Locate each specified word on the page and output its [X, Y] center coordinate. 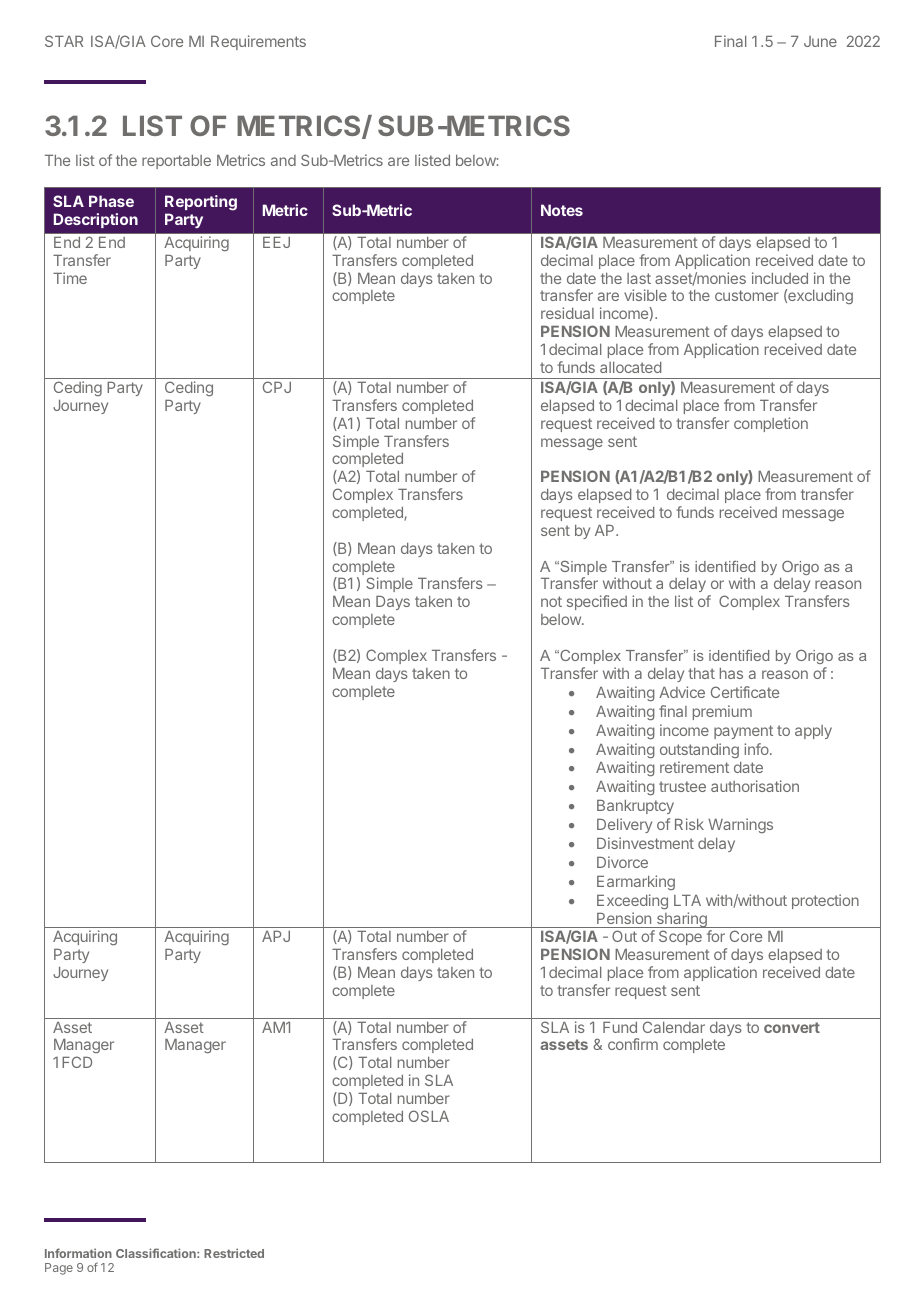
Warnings [740, 825]
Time [70, 278]
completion [771, 424]
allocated [630, 367]
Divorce [622, 862]
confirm [633, 1044]
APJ [276, 936]
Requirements [258, 42]
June [820, 41]
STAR [64, 41]
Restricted [234, 1253]
